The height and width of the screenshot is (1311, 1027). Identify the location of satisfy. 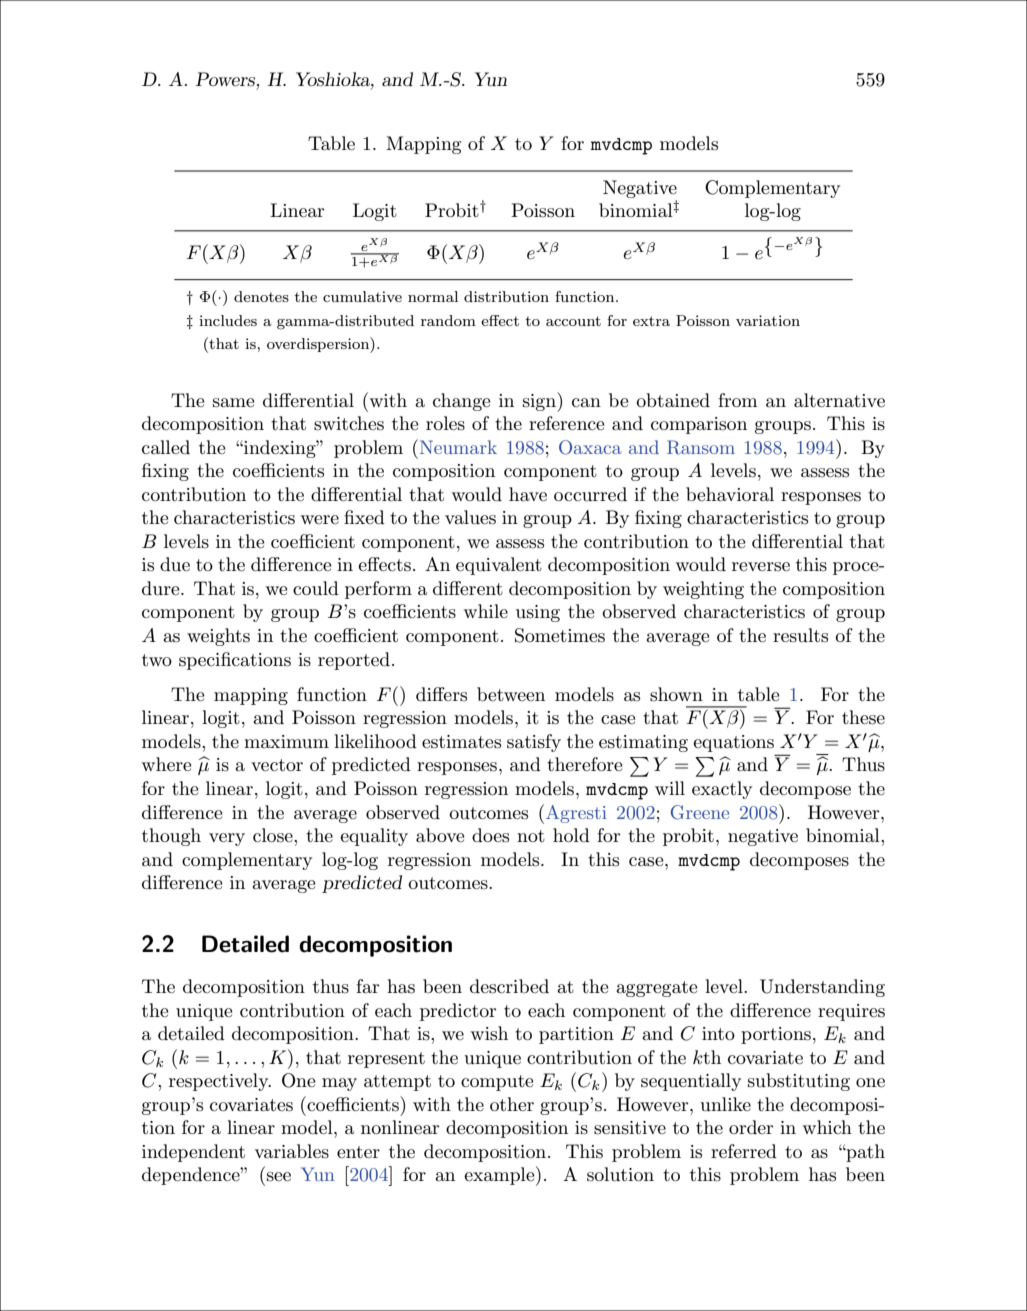
(534, 743).
